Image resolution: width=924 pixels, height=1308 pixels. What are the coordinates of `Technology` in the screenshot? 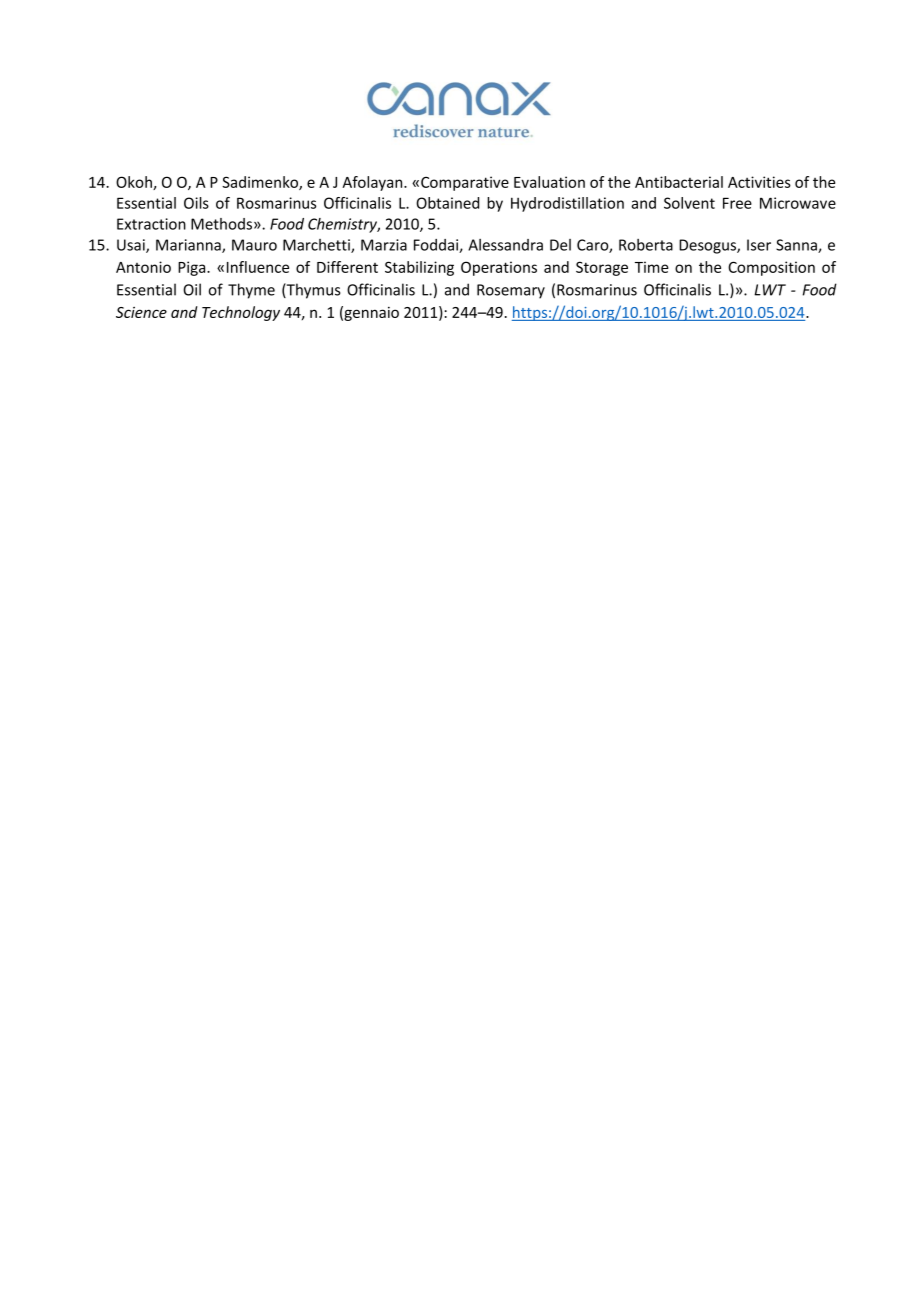 It's located at (241, 313).
